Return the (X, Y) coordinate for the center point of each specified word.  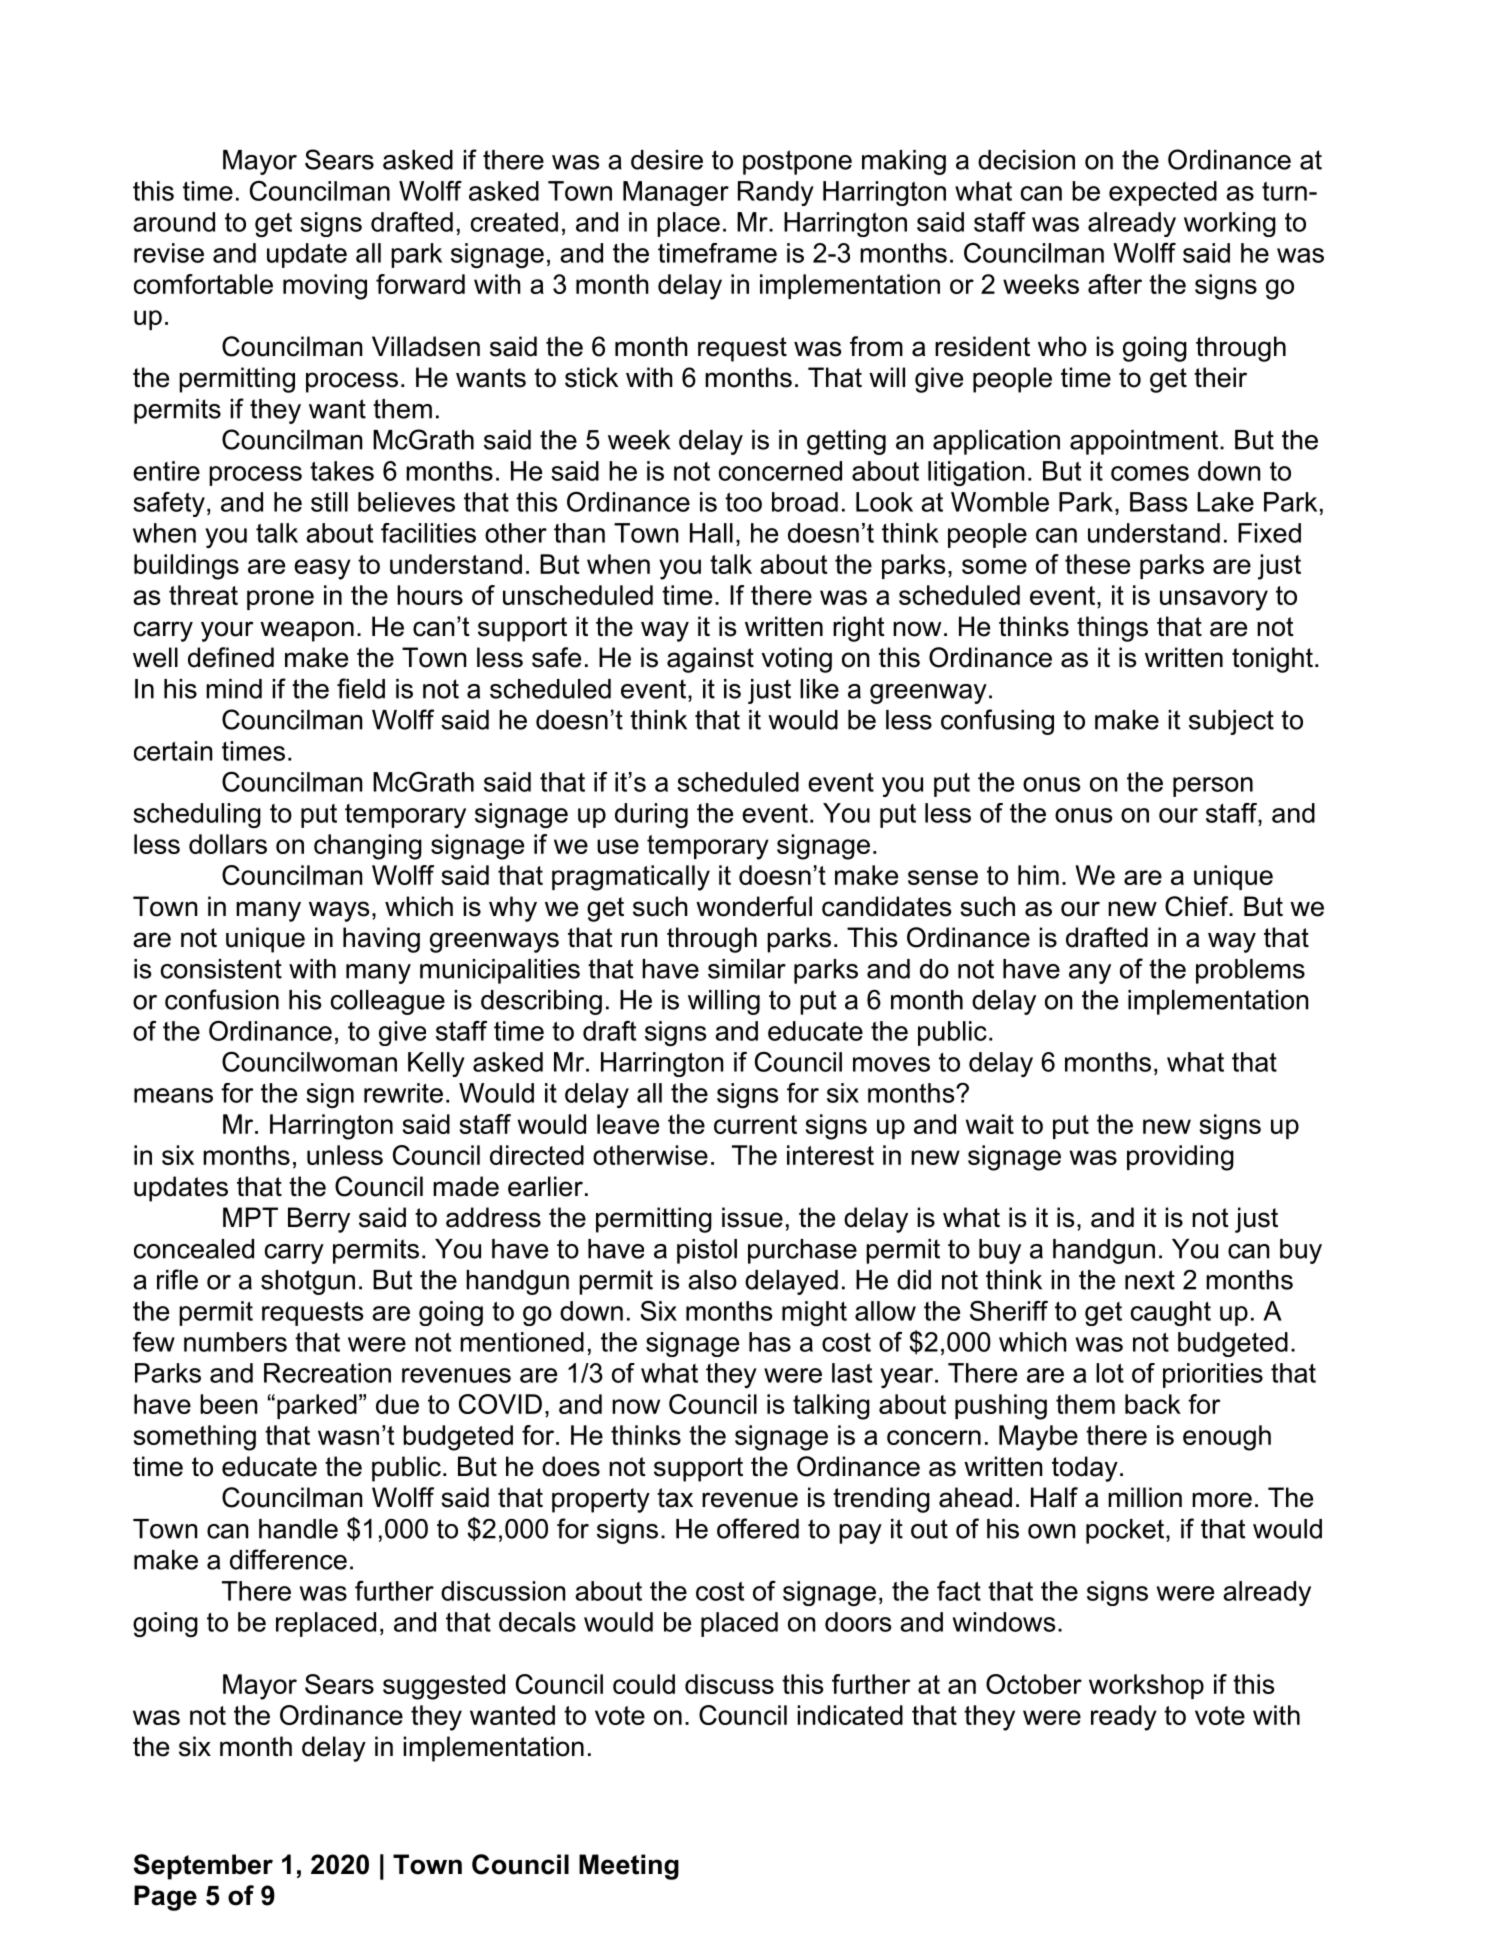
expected (1163, 193)
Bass (1159, 502)
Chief (1198, 906)
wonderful (754, 906)
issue (752, 1217)
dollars (228, 844)
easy (322, 569)
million (1145, 1497)
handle (298, 1529)
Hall (711, 533)
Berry (319, 1220)
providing (1180, 1158)
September (203, 1867)
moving (325, 287)
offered (758, 1528)
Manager (676, 193)
